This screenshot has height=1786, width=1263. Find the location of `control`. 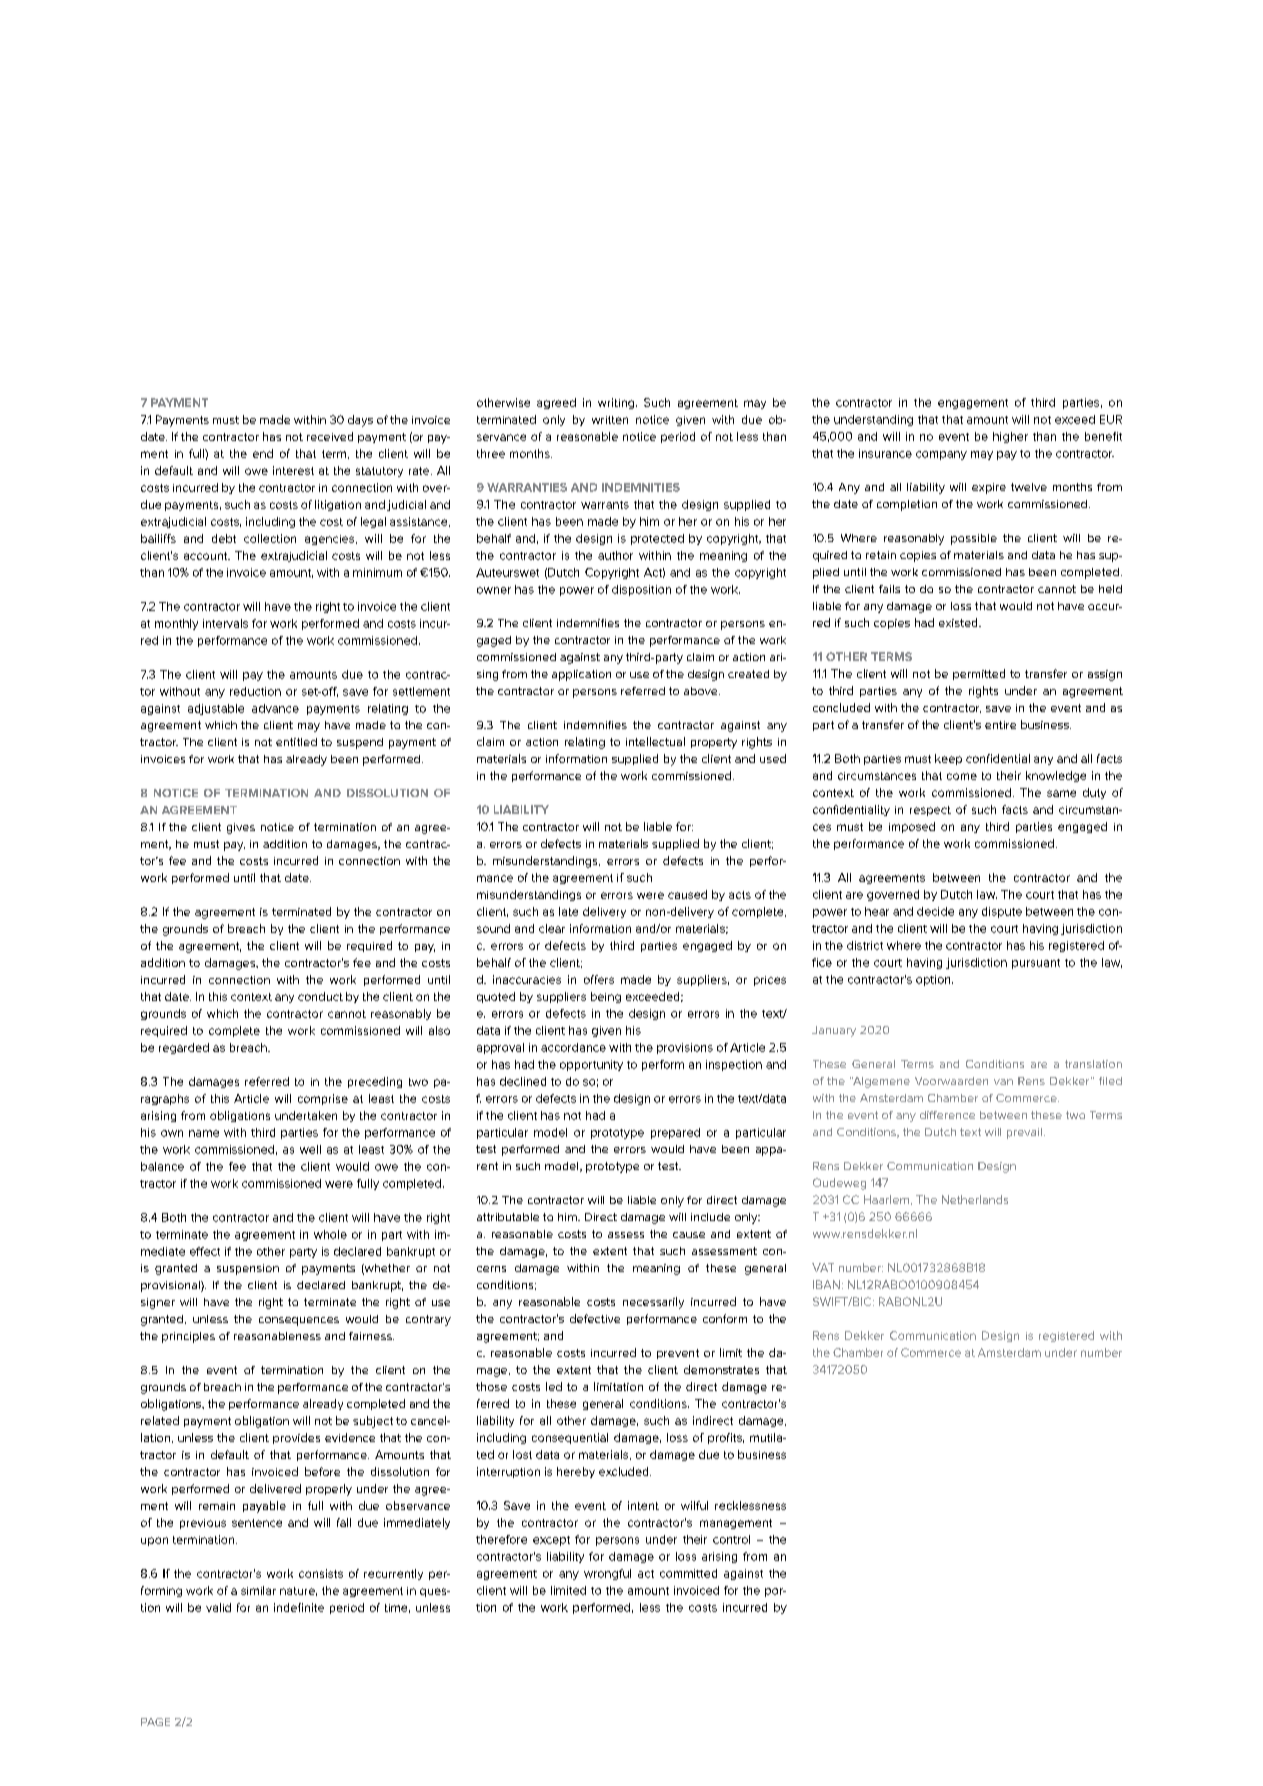

control is located at coordinates (731, 1539).
